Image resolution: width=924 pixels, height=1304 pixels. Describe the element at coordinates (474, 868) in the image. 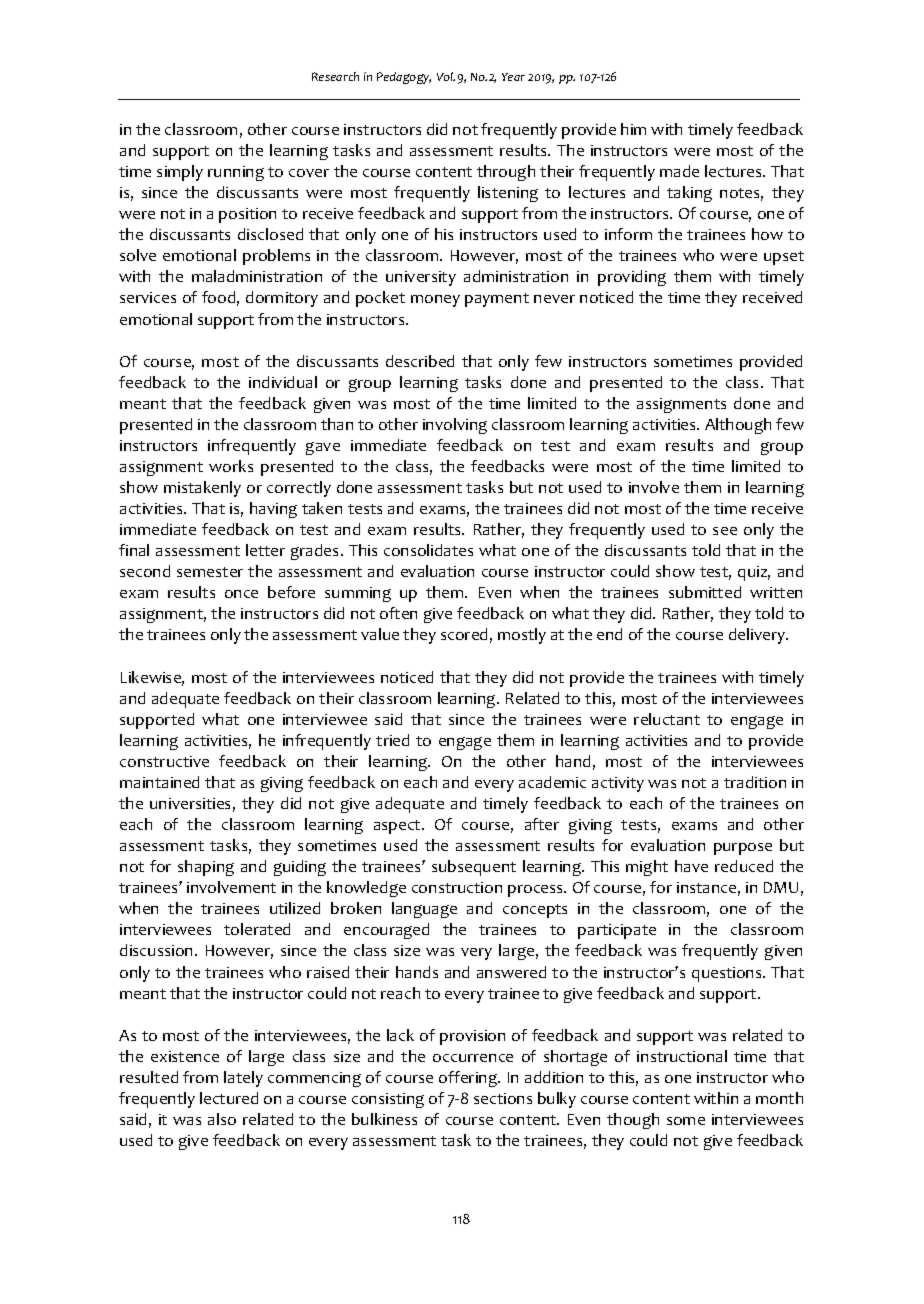

I see `subsequent` at that location.
